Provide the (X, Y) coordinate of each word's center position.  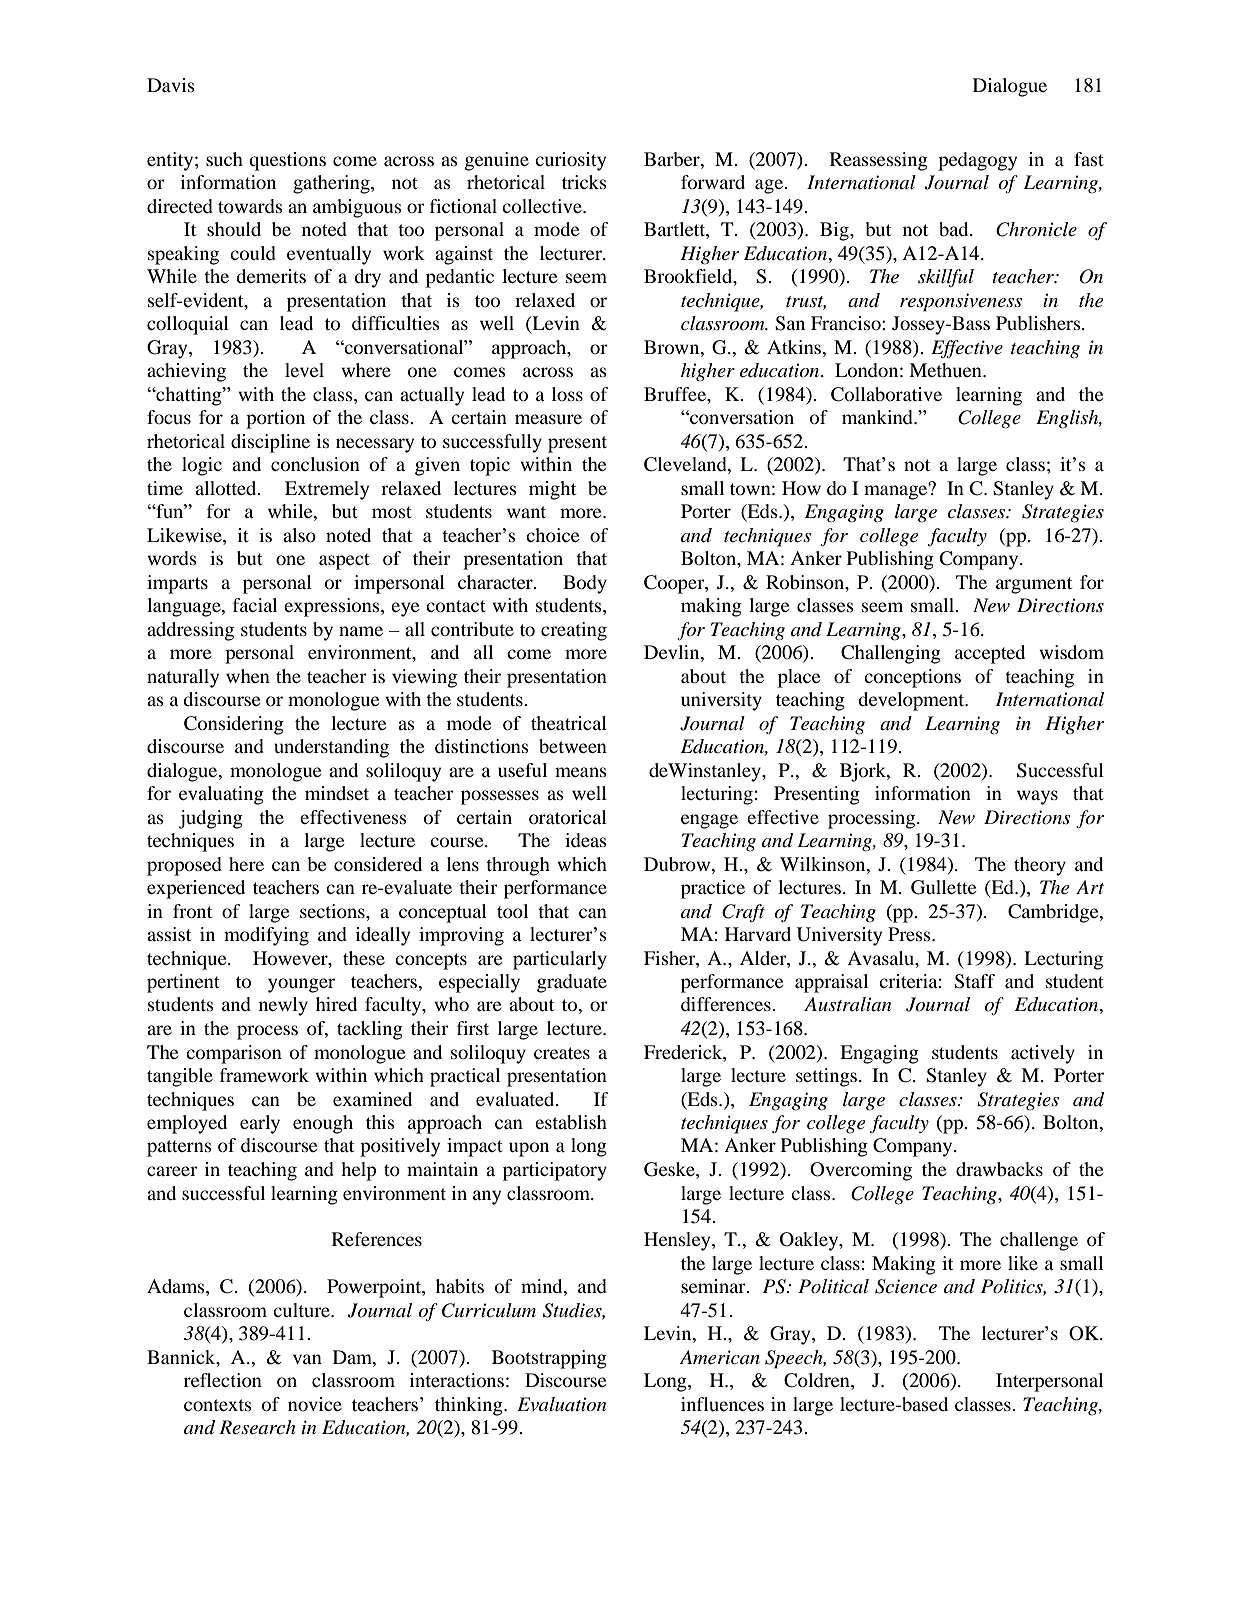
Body (585, 584)
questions (287, 161)
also (299, 535)
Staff (974, 981)
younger (301, 985)
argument (1034, 585)
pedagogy (977, 161)
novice (315, 1404)
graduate (572, 983)
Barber (673, 159)
